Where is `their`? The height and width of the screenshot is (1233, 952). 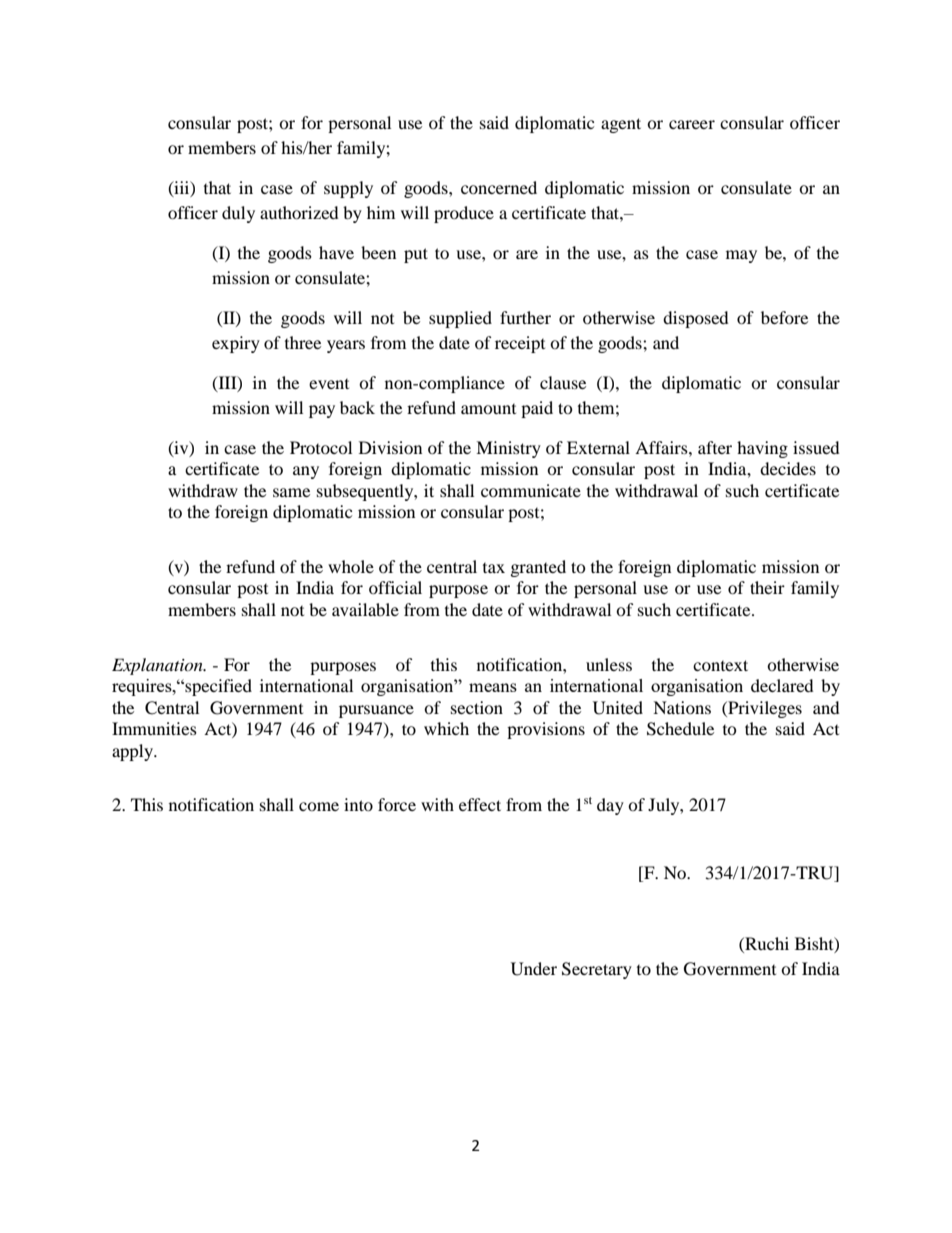 their is located at coordinates (767, 587).
